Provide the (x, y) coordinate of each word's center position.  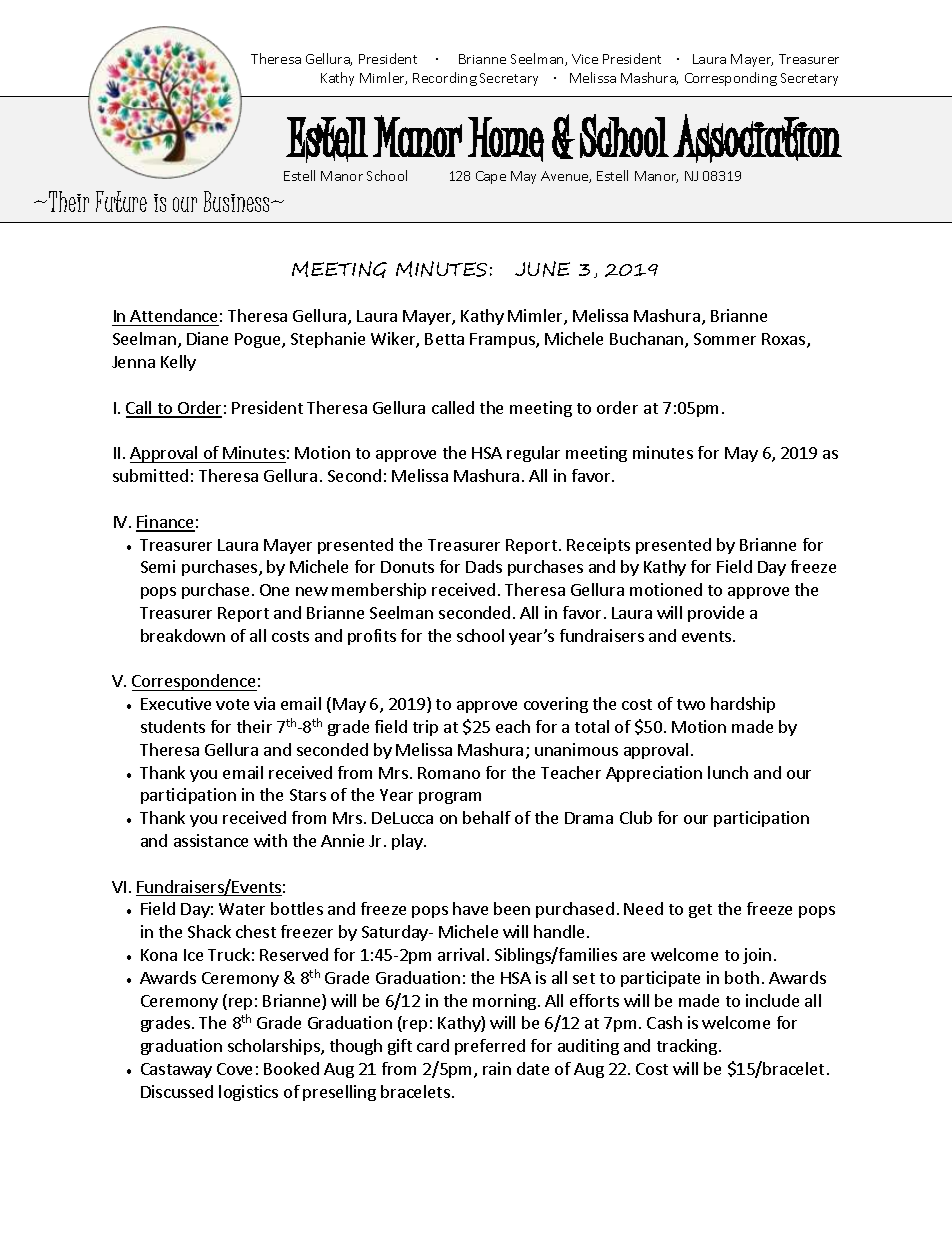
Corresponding (731, 79)
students (173, 726)
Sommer (725, 339)
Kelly (178, 363)
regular (533, 454)
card (433, 1045)
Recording (445, 79)
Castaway (176, 1070)
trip (425, 728)
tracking (687, 1047)
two (691, 704)
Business (238, 201)
